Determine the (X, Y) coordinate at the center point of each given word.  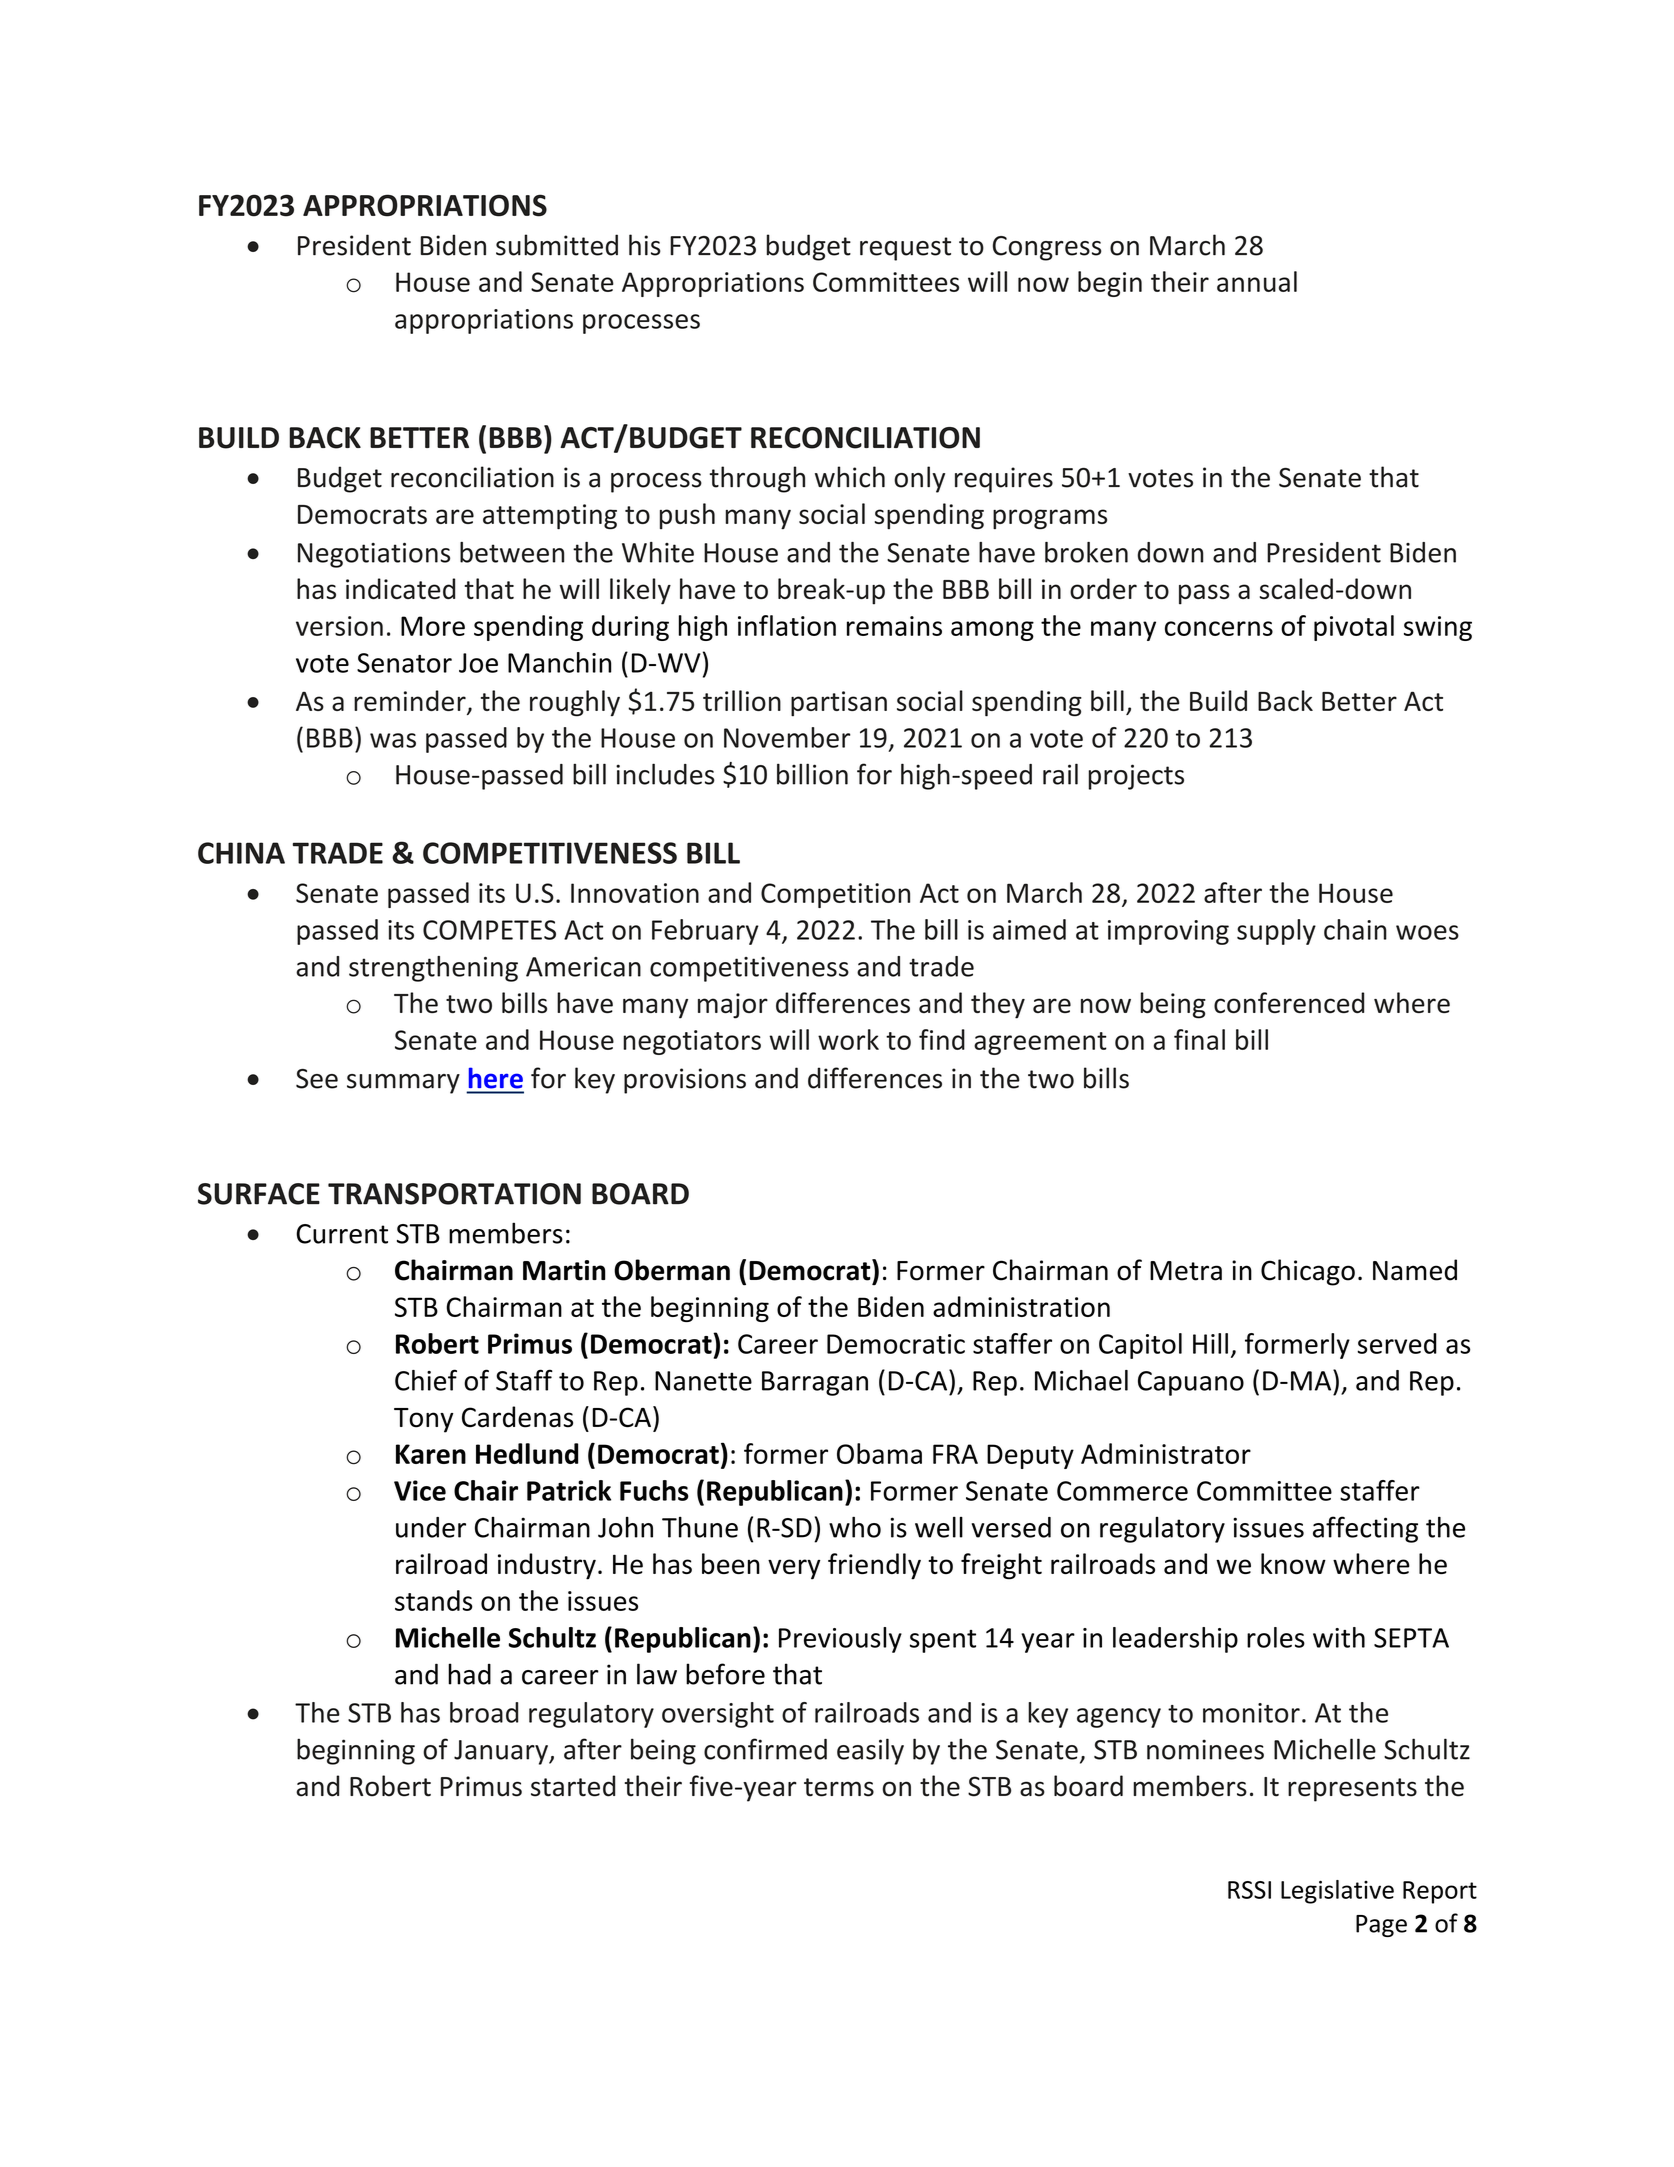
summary (403, 1084)
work (848, 1039)
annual (1257, 281)
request (905, 249)
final (1199, 1039)
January (502, 1752)
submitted (557, 245)
